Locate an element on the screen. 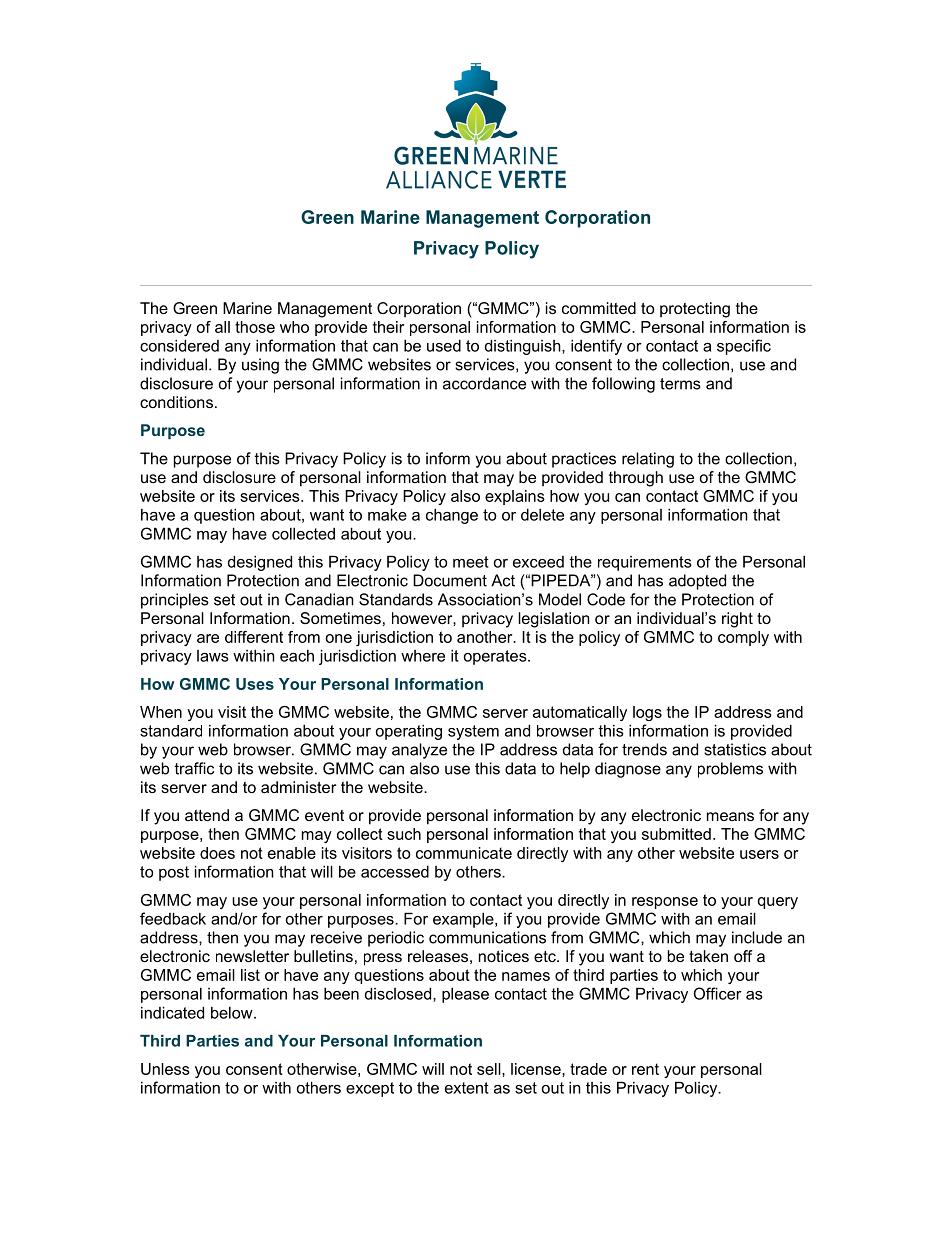 Image resolution: width=952 pixels, height=1233 pixels. through is located at coordinates (636, 479).
